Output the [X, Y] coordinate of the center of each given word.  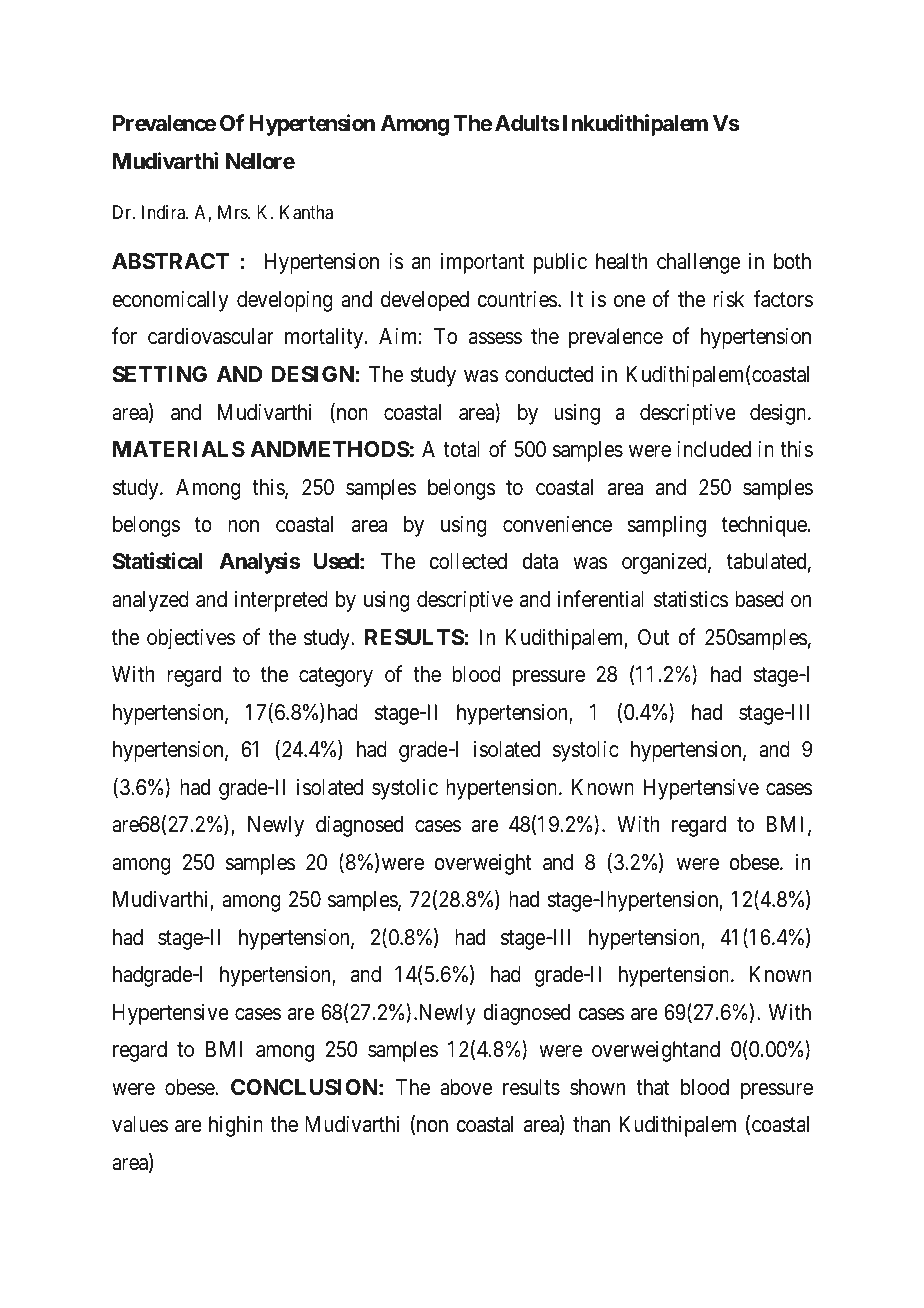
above [466, 1087]
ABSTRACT [171, 261]
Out [654, 637]
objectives [191, 639]
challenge [698, 263]
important [482, 263]
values [140, 1124]
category [336, 677]
